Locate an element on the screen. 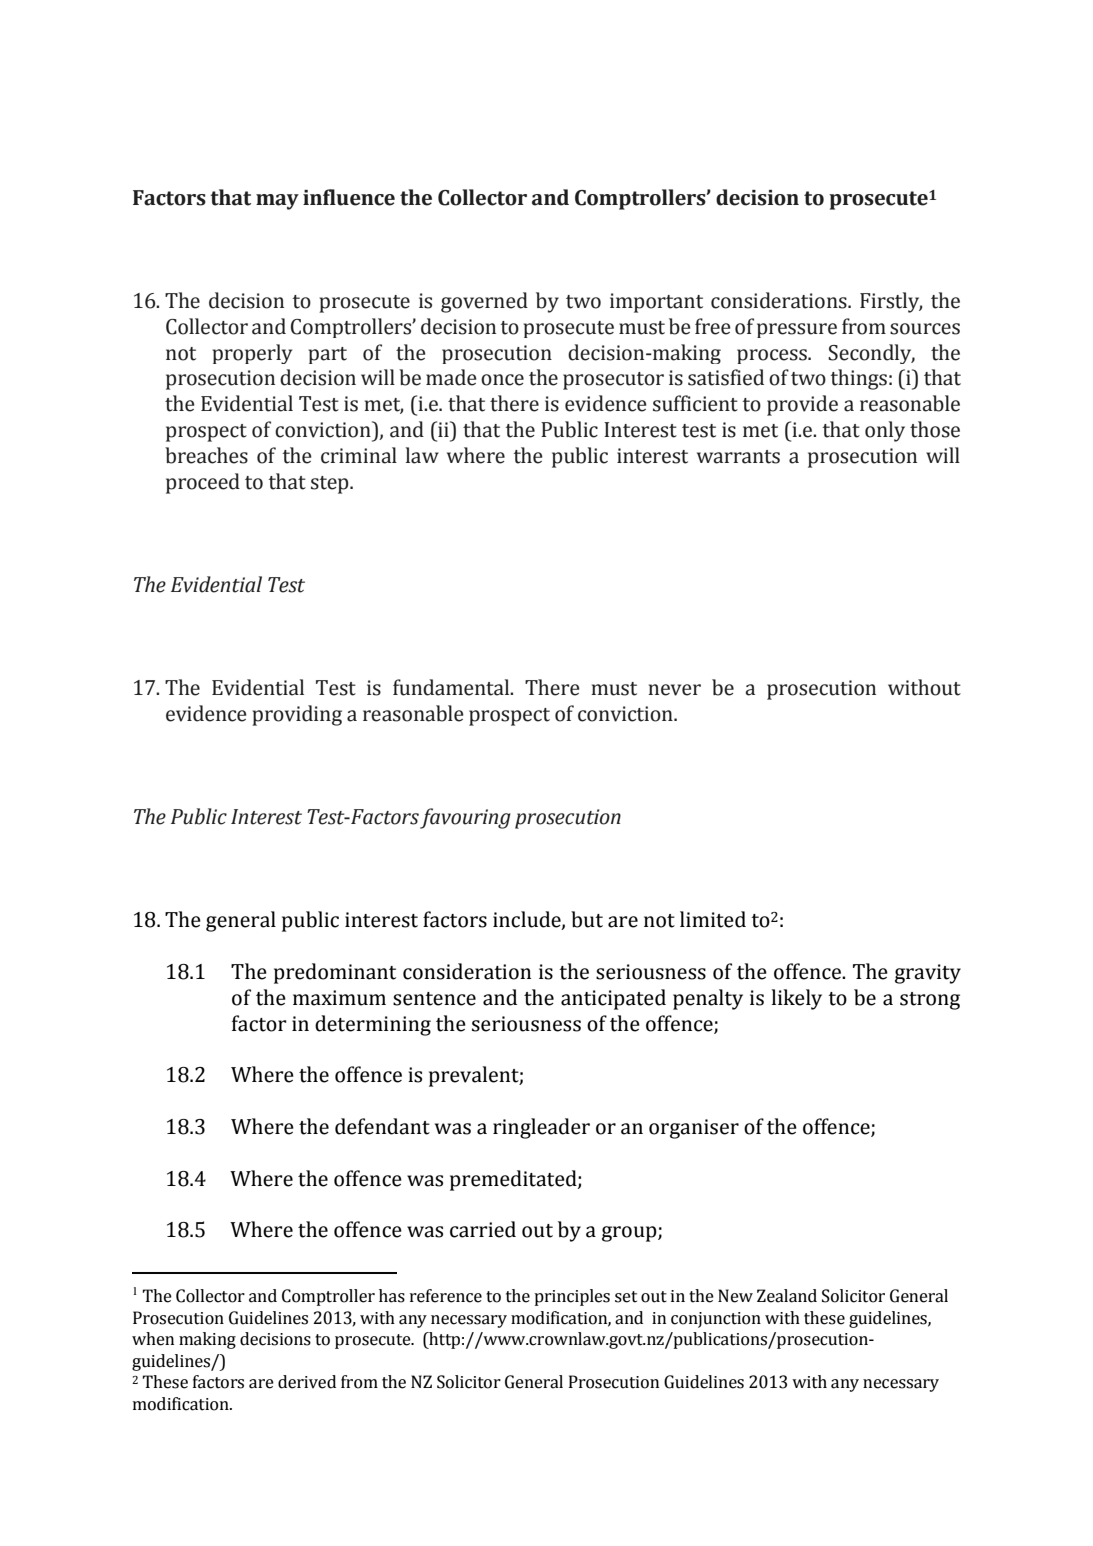 The height and width of the screenshot is (1546, 1093). fundamental is located at coordinates (452, 687).
